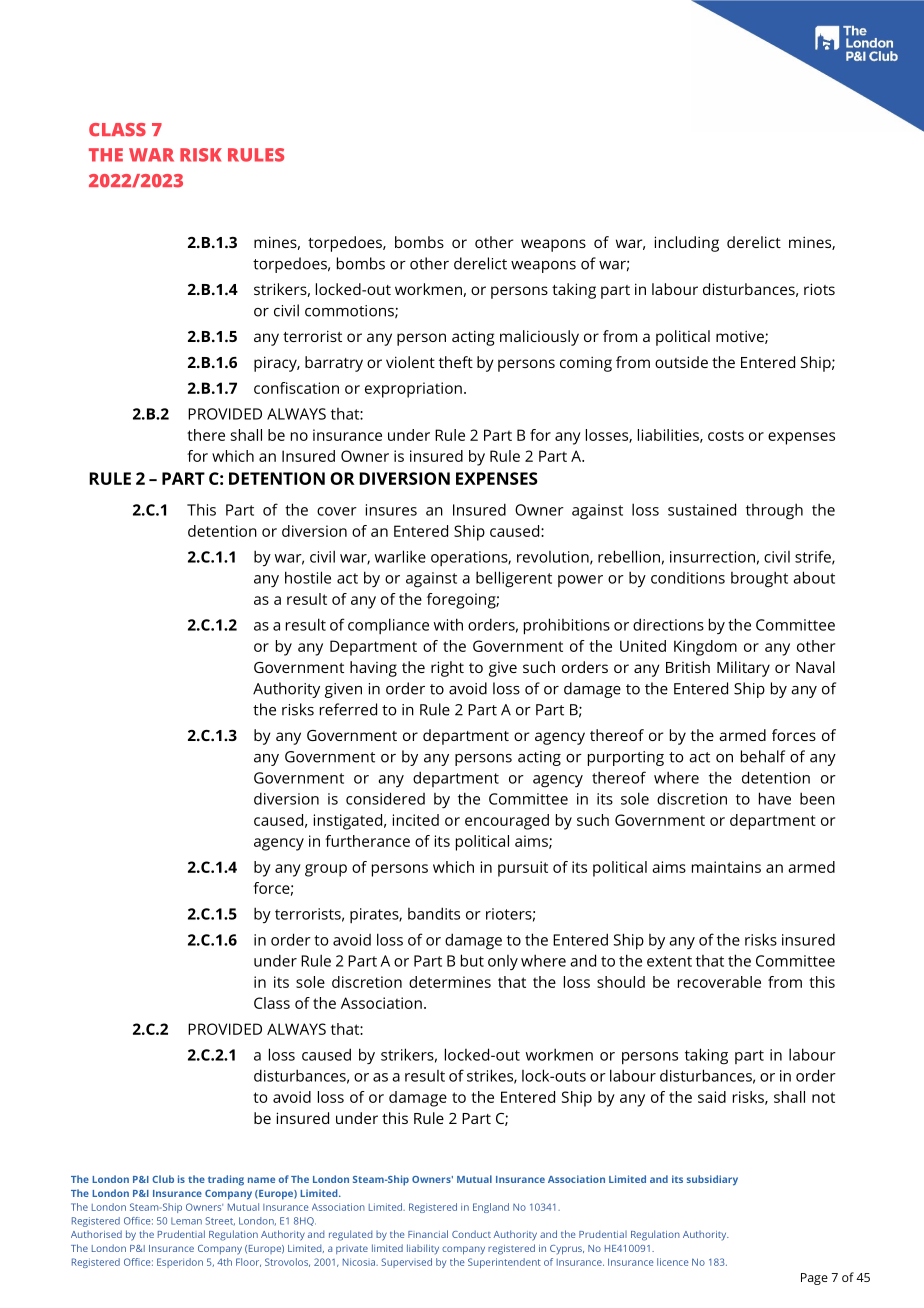 The width and height of the screenshot is (924, 1308). I want to click on referred, so click(348, 709).
